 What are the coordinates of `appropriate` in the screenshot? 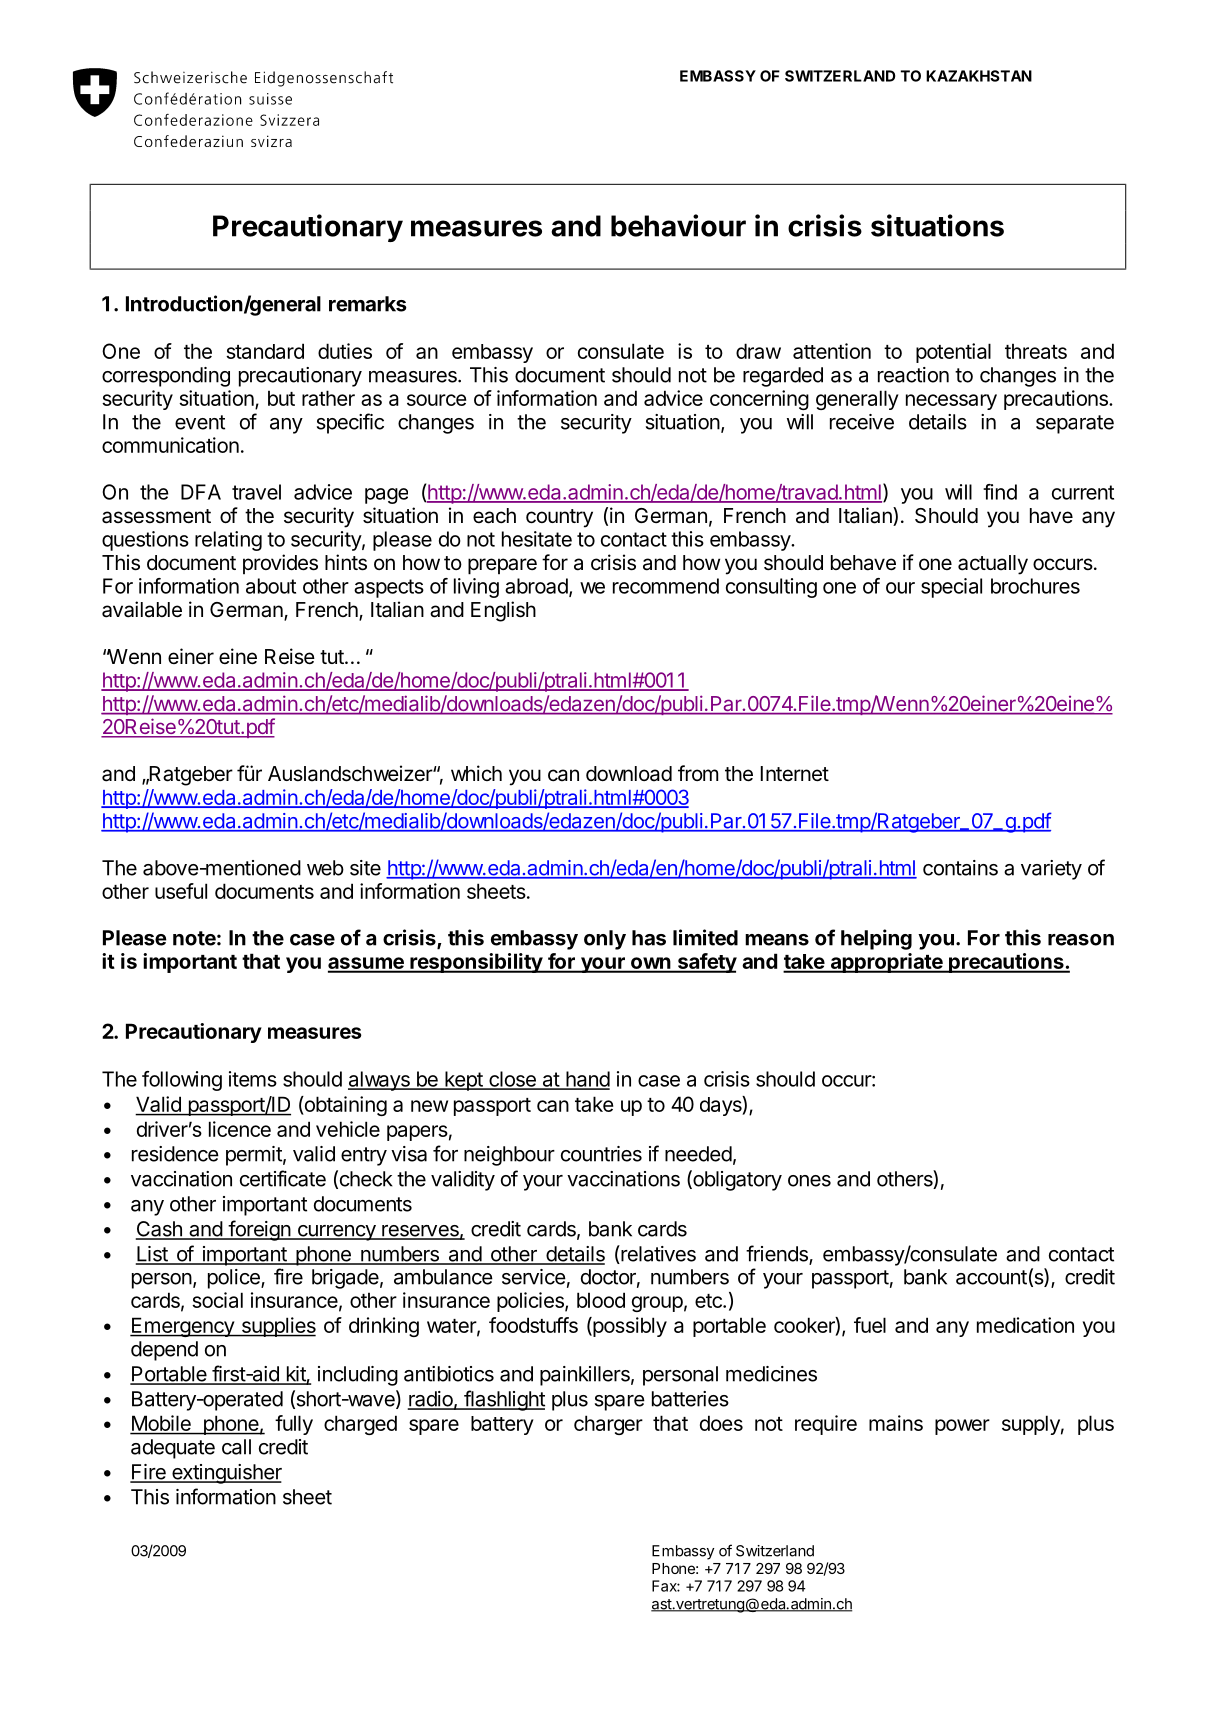 It's located at (886, 963).
